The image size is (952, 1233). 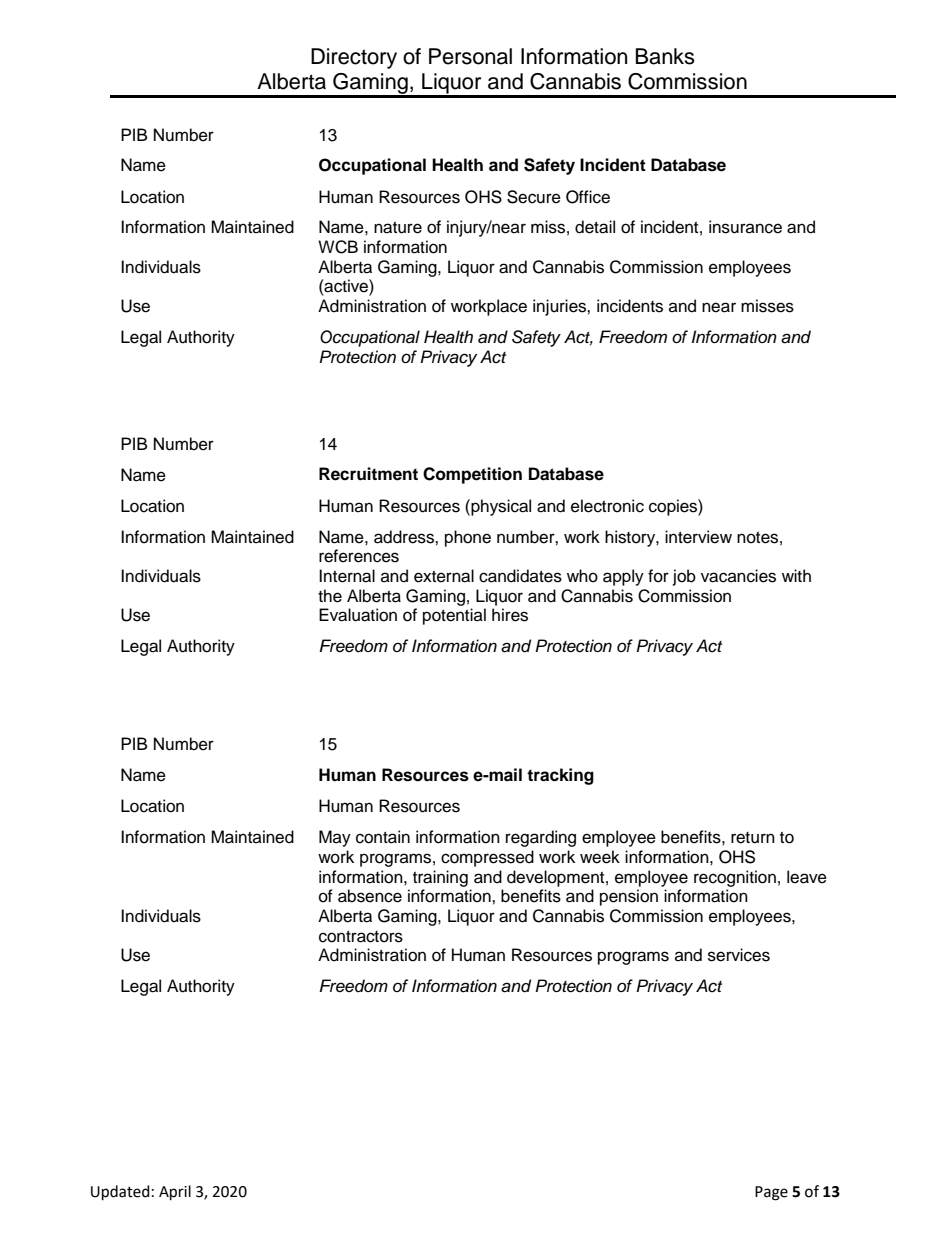 I want to click on return, so click(x=753, y=838).
